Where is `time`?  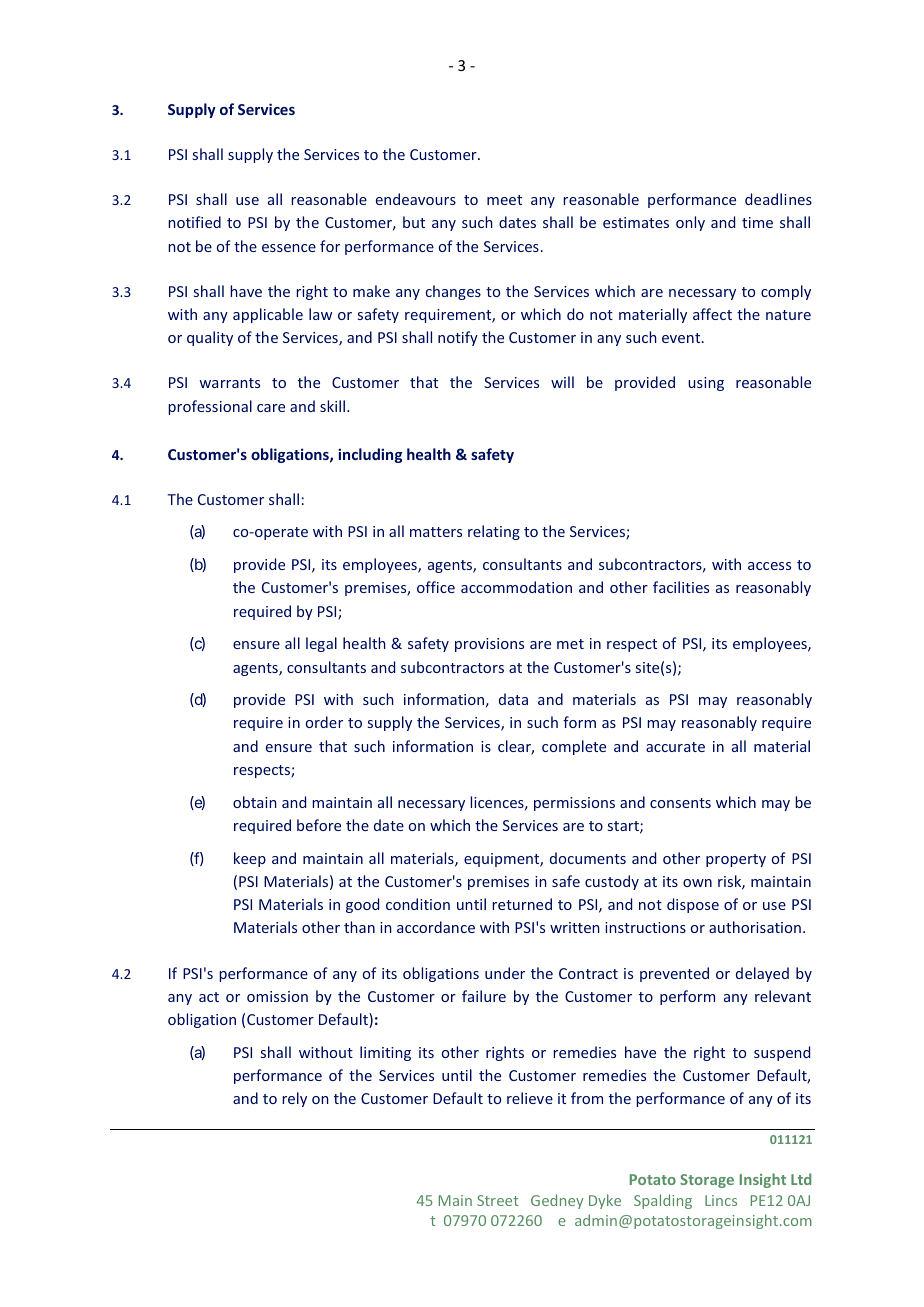
time is located at coordinates (757, 222).
